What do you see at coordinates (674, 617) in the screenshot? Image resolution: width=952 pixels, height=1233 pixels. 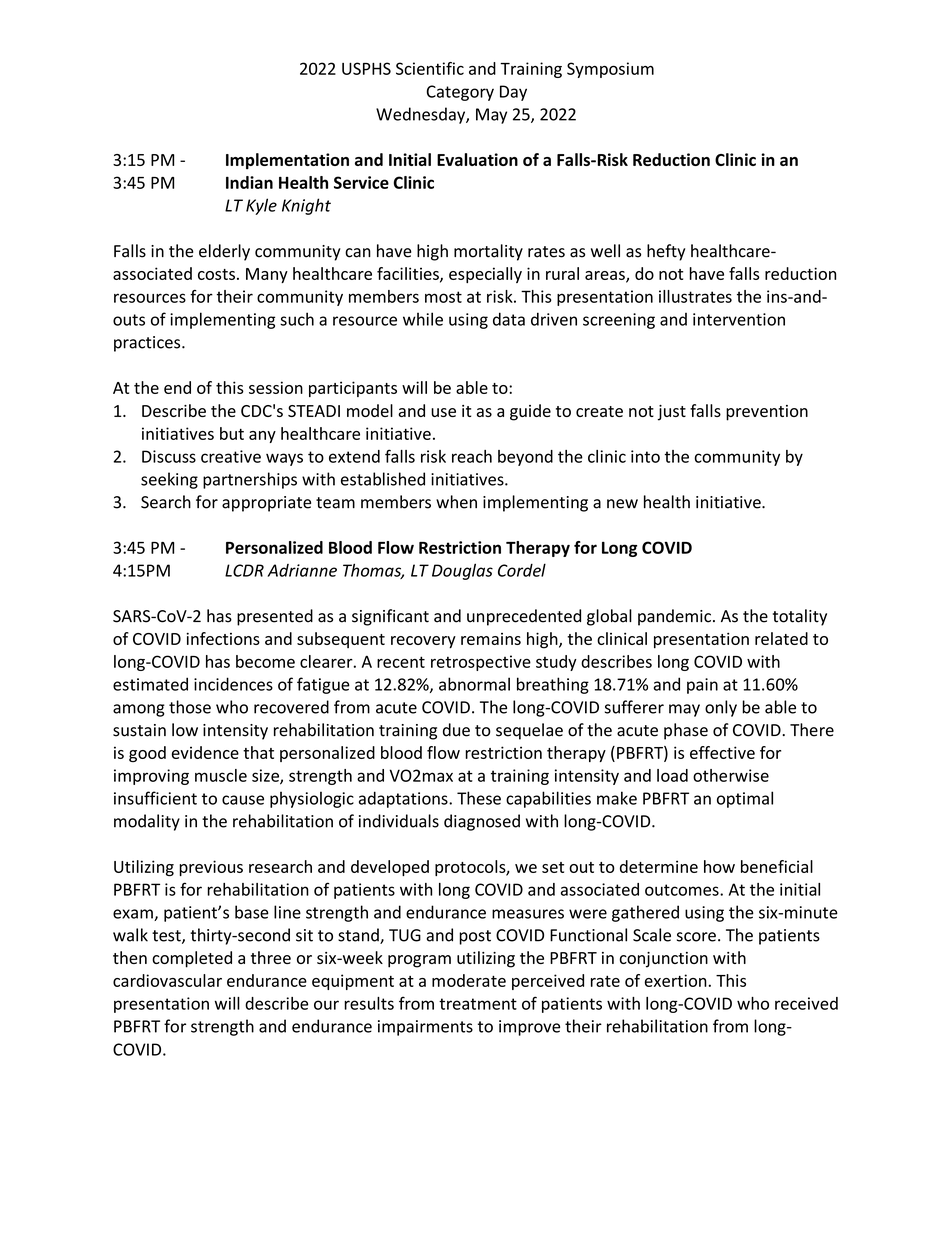 I see `pandemic` at bounding box center [674, 617].
